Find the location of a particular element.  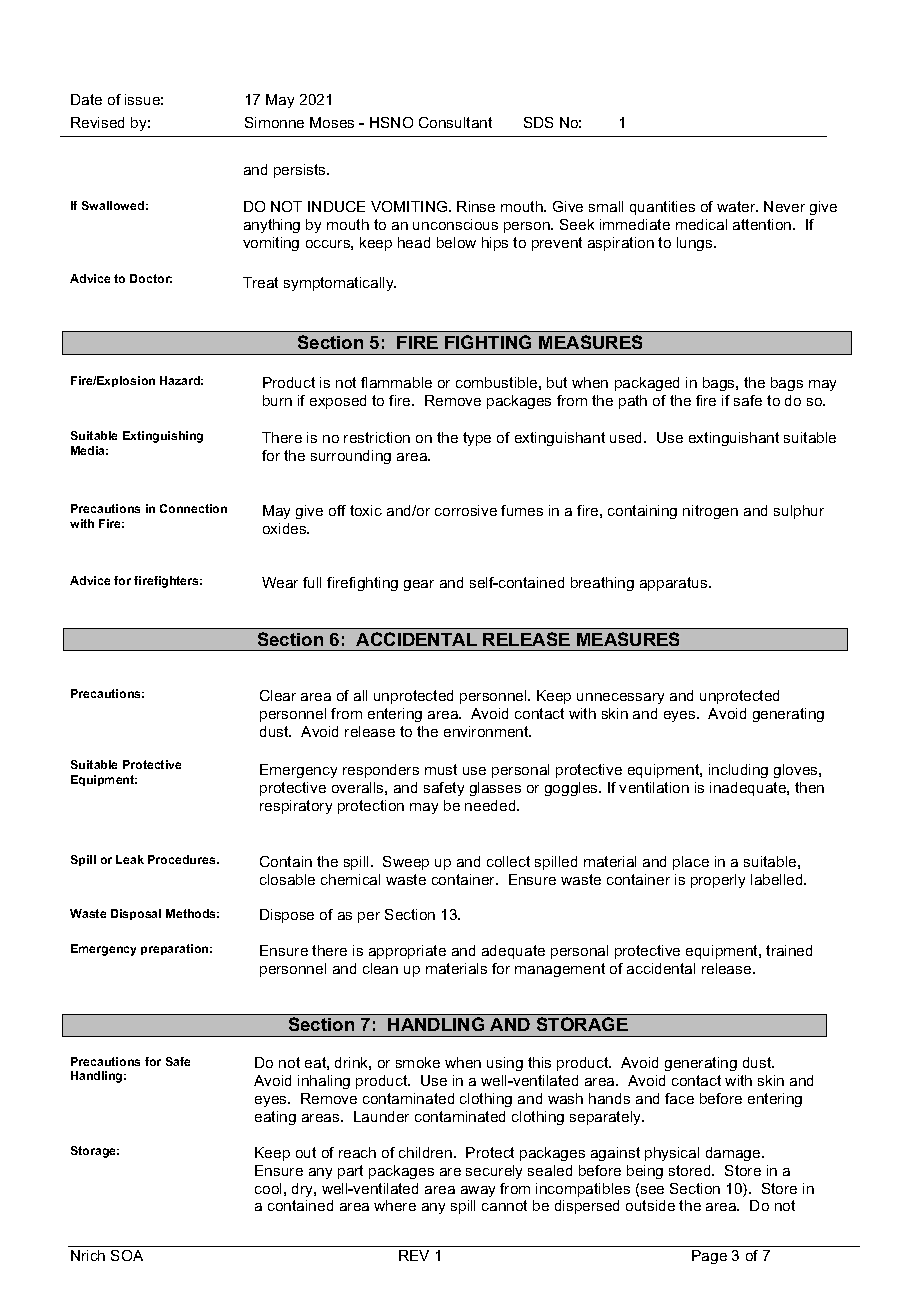

SOA is located at coordinates (127, 1255).
